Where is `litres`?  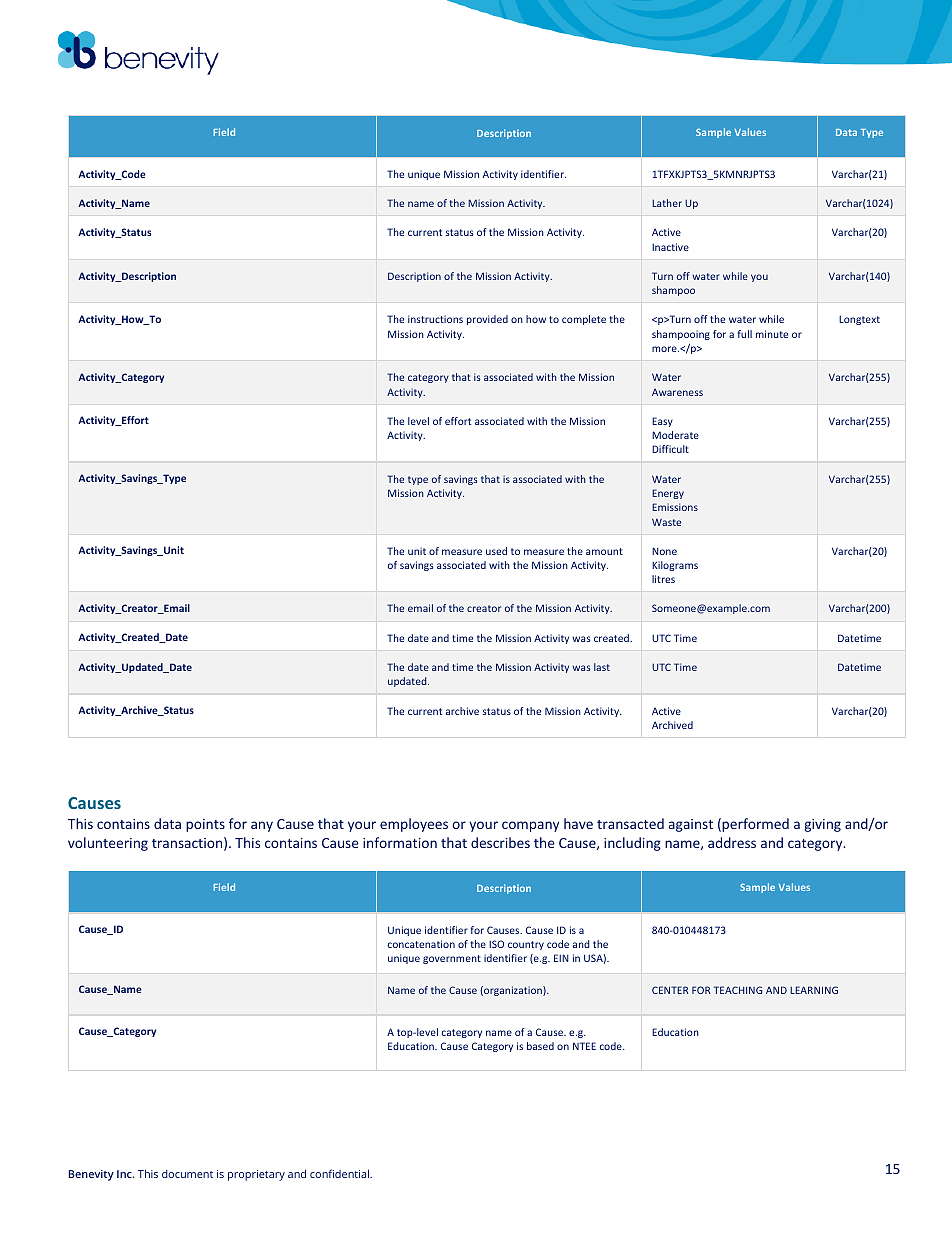
litres is located at coordinates (663, 579).
